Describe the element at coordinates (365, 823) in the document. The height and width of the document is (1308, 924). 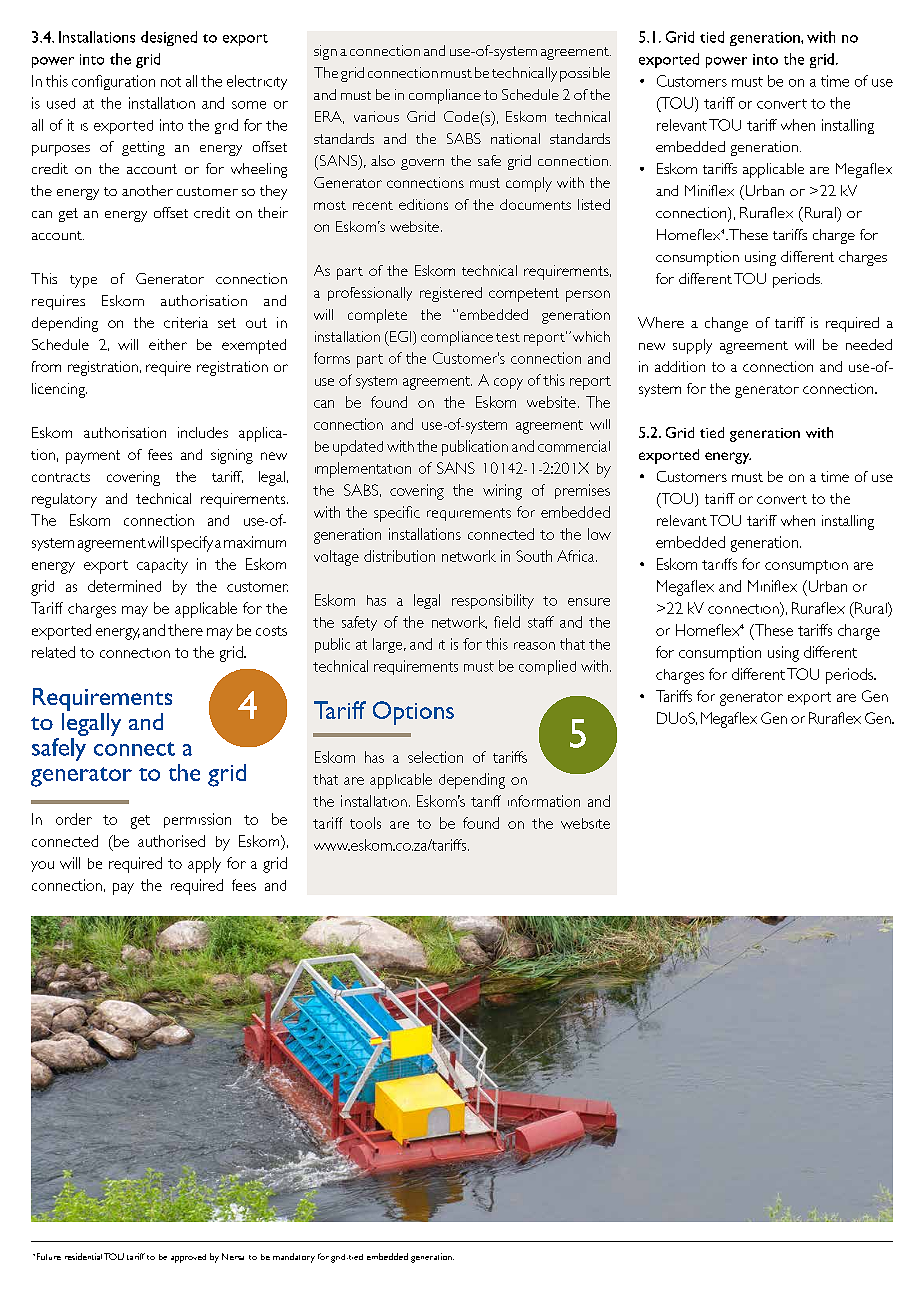
I see `tools` at that location.
